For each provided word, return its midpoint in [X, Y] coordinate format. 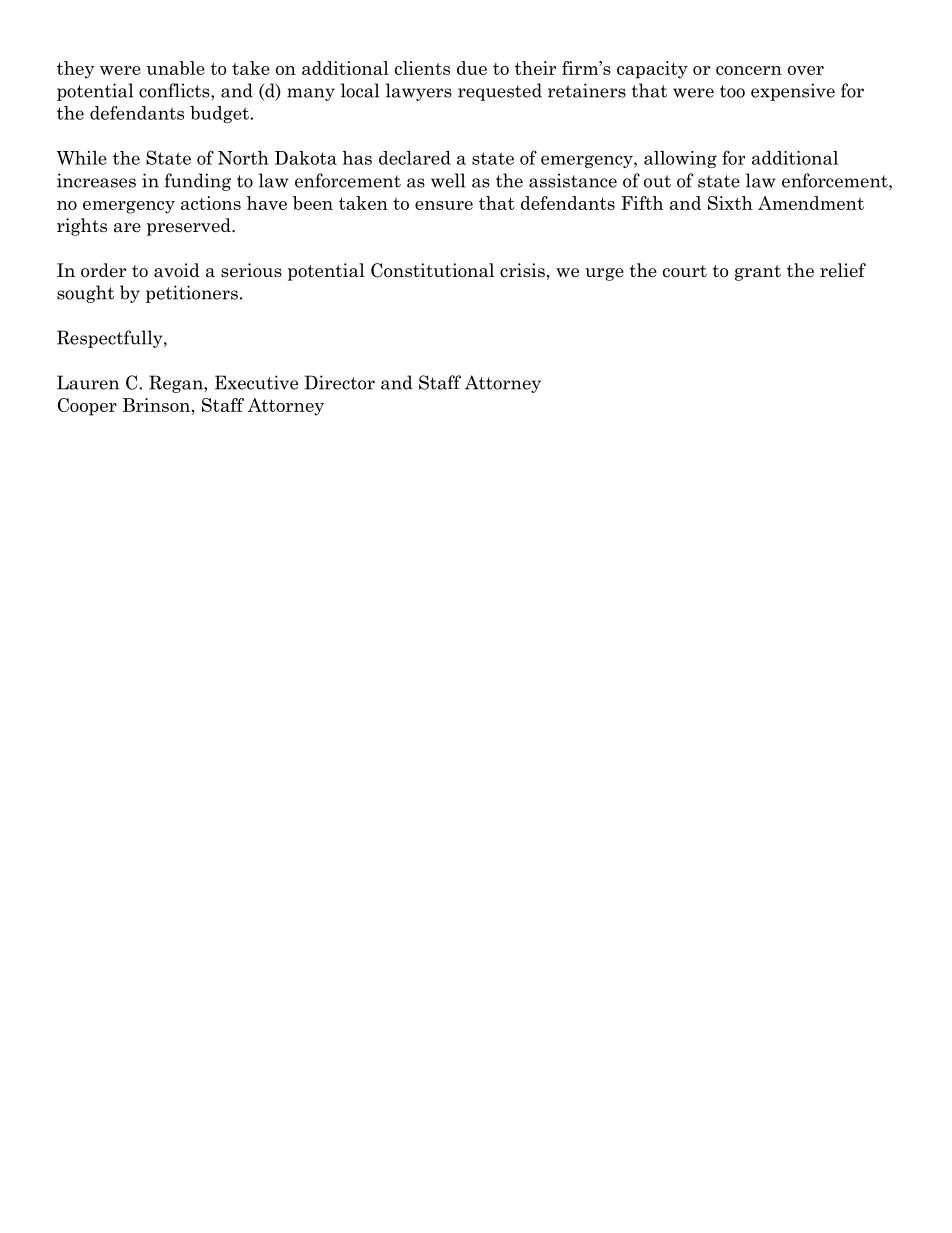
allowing [680, 159]
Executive [256, 382]
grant [758, 273]
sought [85, 294]
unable [176, 68]
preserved [190, 227]
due [472, 68]
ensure [444, 205]
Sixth [730, 203]
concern [749, 70]
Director [340, 382]
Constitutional [432, 270]
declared [415, 158]
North [243, 158]
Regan [177, 384]
